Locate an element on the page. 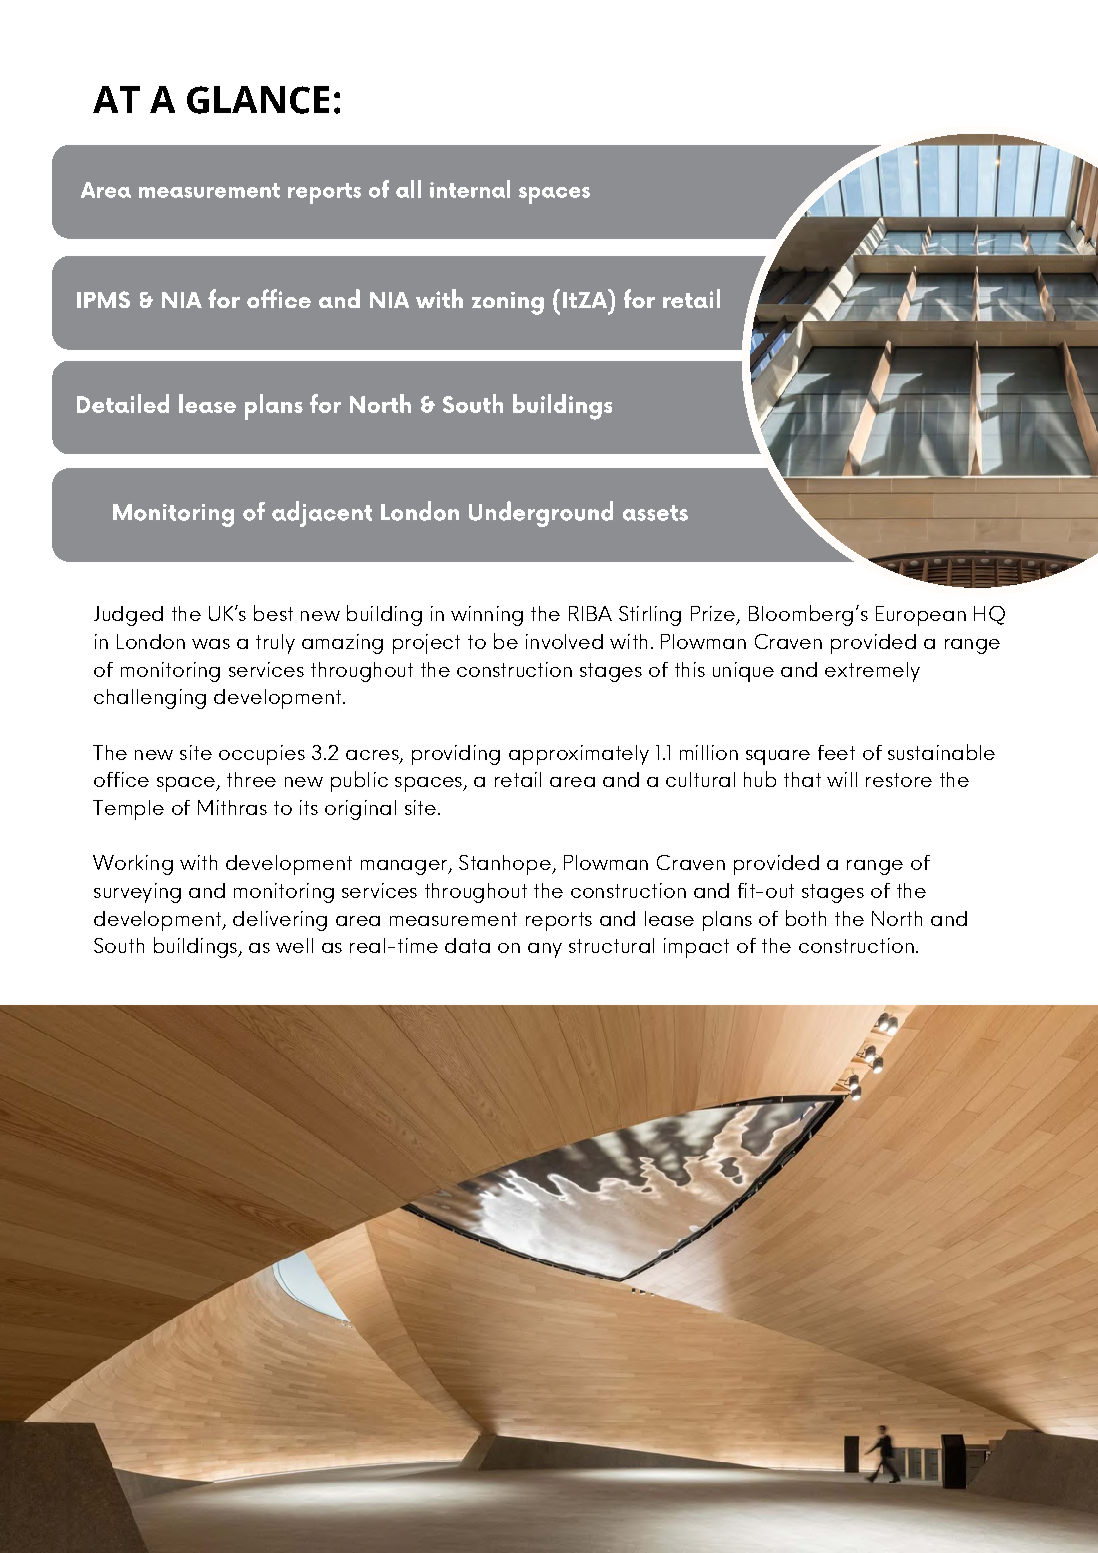 This page has width=1098, height=1553. was is located at coordinates (211, 644).
